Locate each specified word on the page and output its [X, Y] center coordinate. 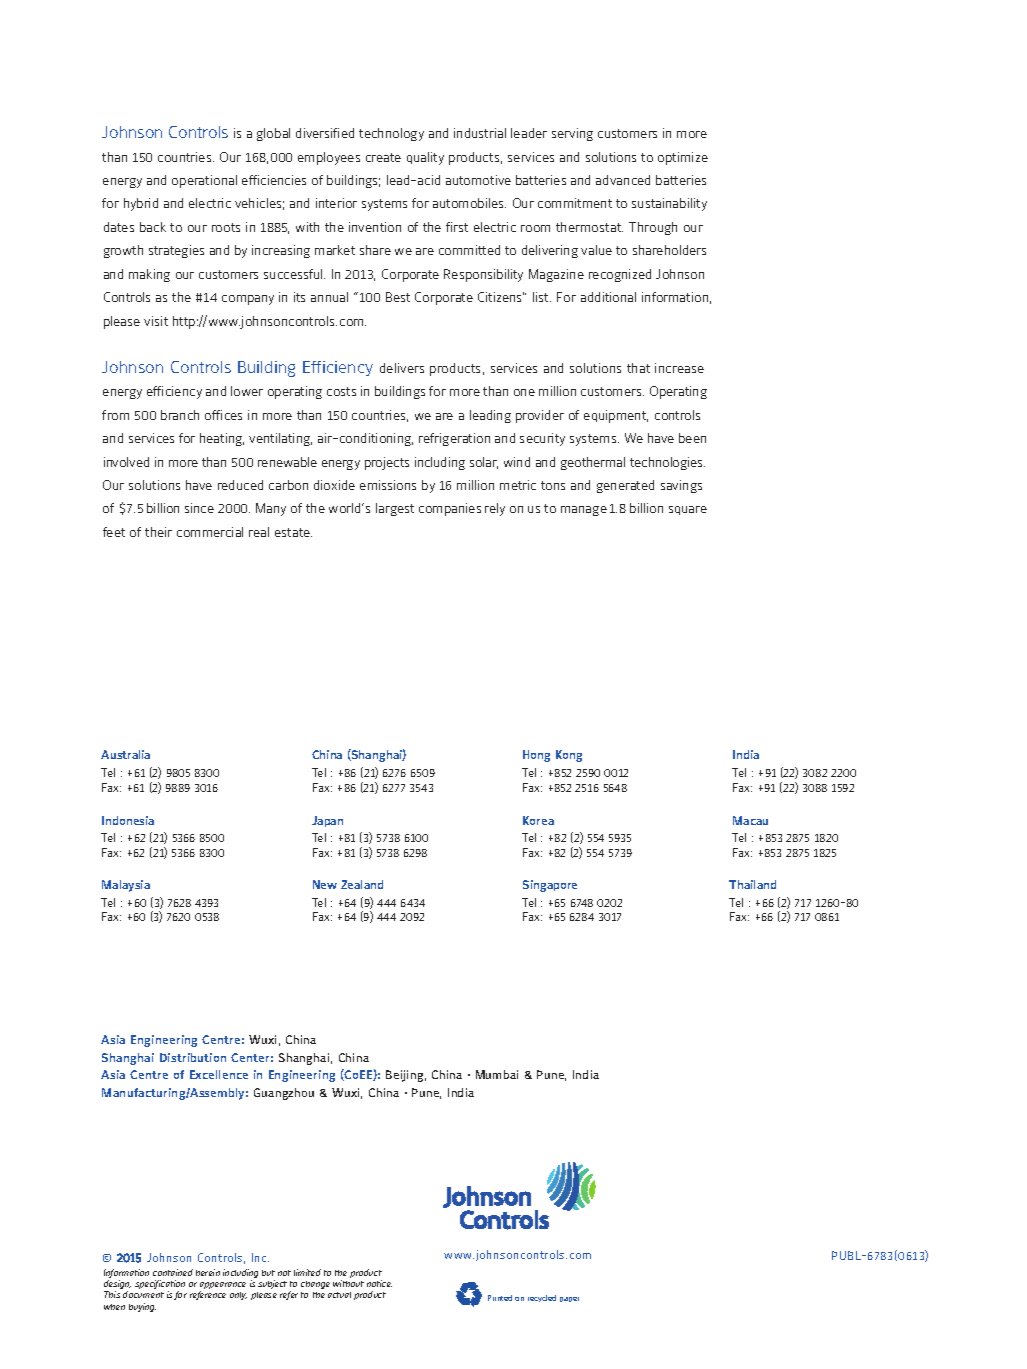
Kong [569, 756]
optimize [683, 158]
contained [173, 1272]
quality [425, 158]
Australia [125, 754]
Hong [536, 756]
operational [204, 181]
